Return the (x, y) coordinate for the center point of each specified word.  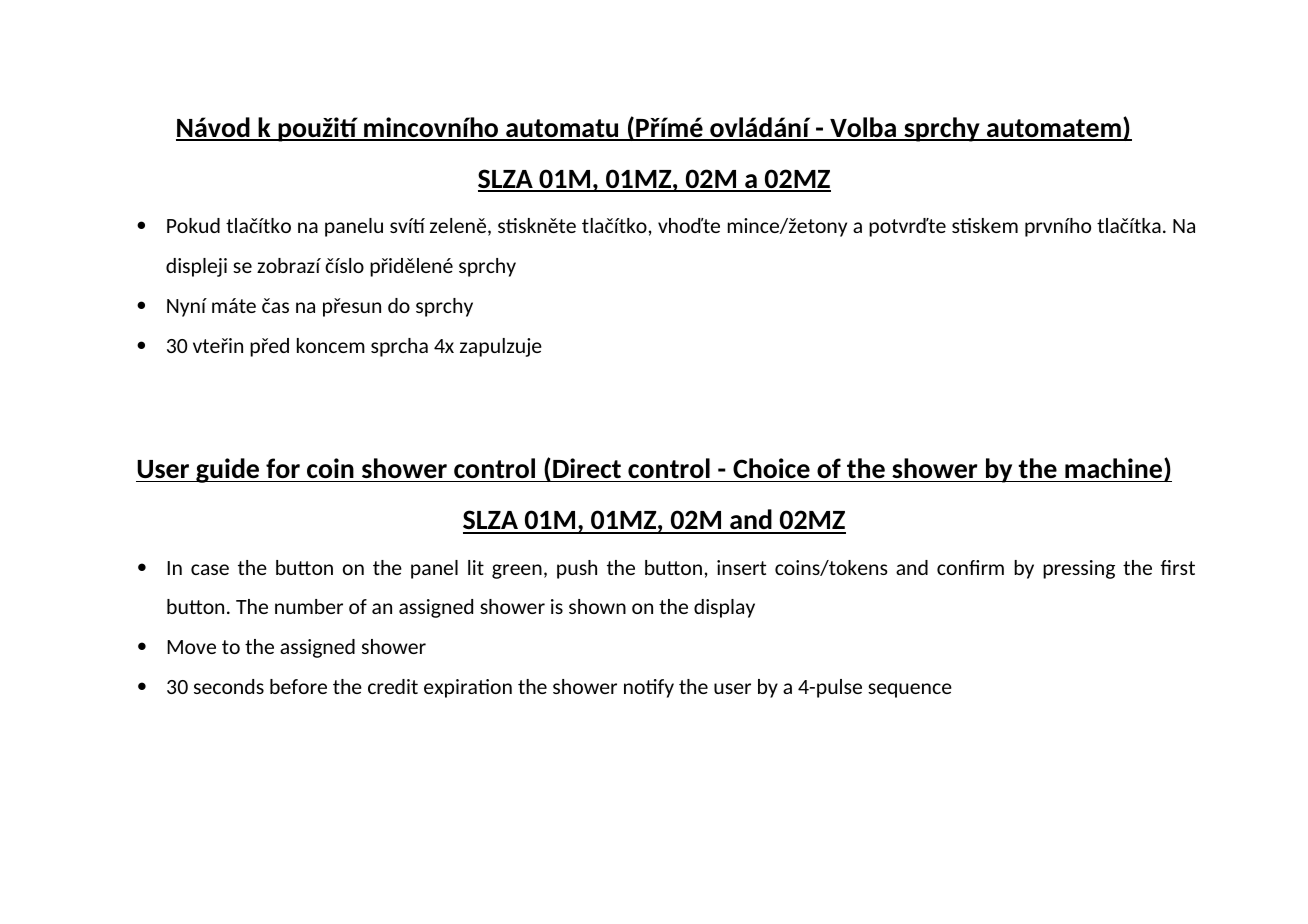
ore (311, 688)
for (283, 468)
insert (741, 567)
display (724, 608)
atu (600, 129)
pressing (1079, 569)
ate (1081, 129)
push (577, 569)
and (912, 567)
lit (476, 567)
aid (751, 521)
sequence (910, 690)
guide (228, 470)
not (641, 686)
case (210, 569)
